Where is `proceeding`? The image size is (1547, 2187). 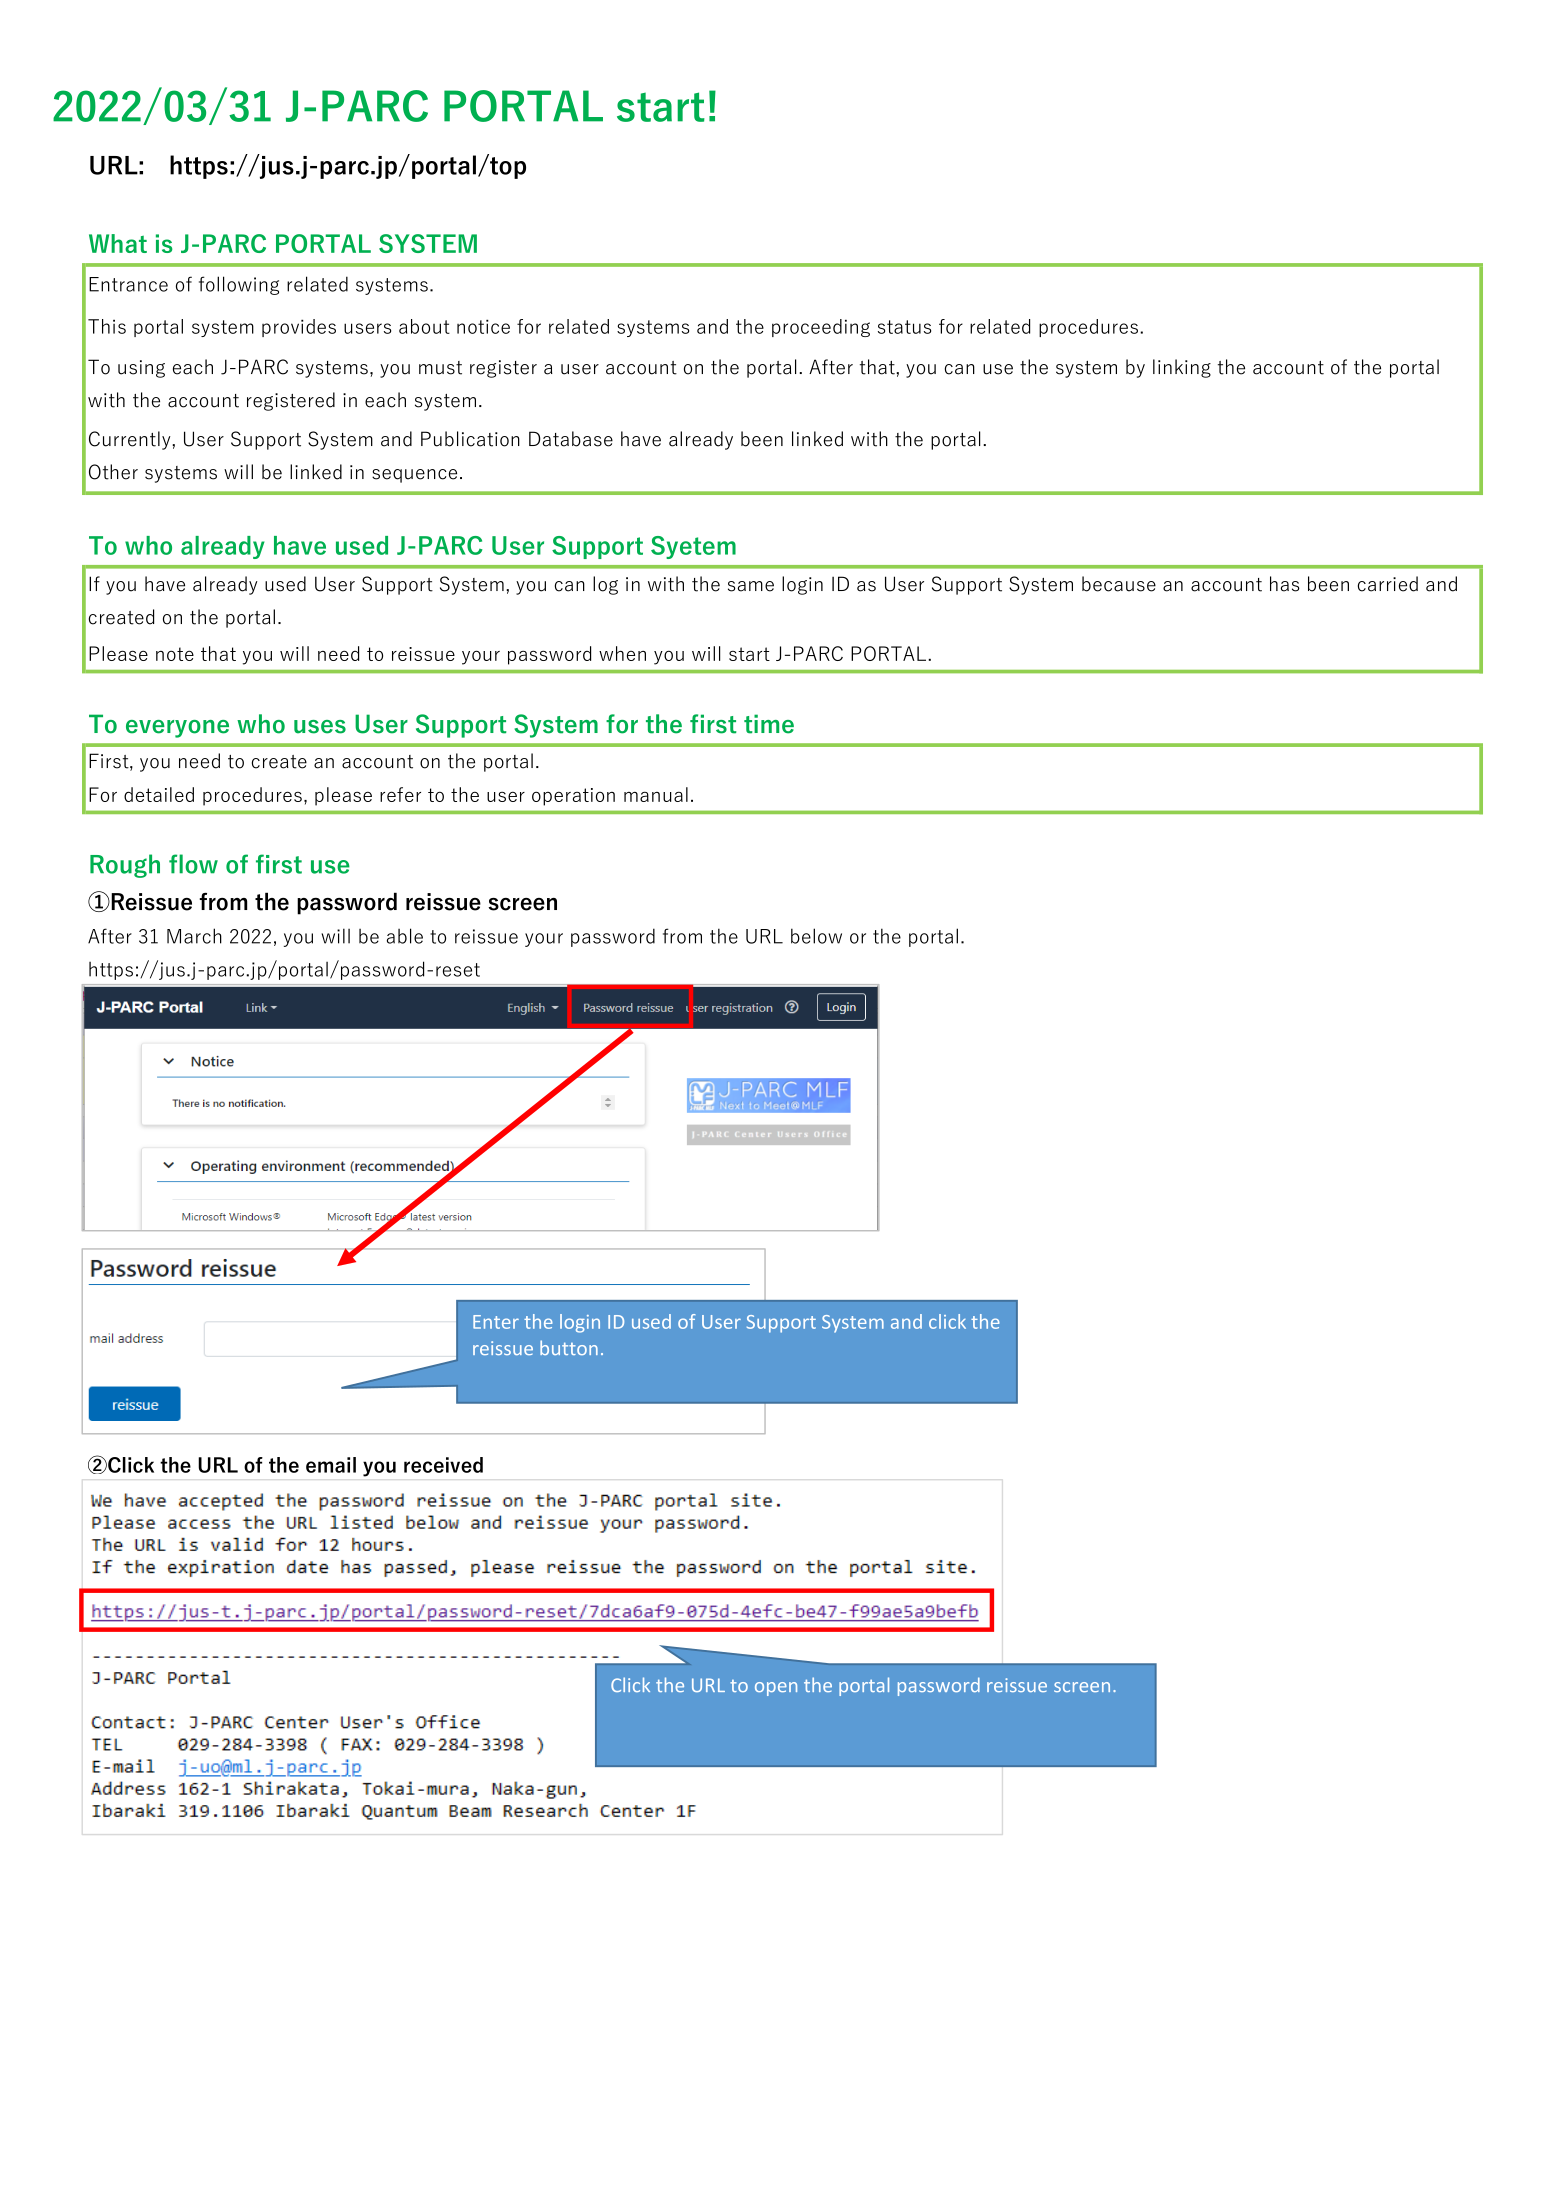 proceeding is located at coordinates (821, 328).
